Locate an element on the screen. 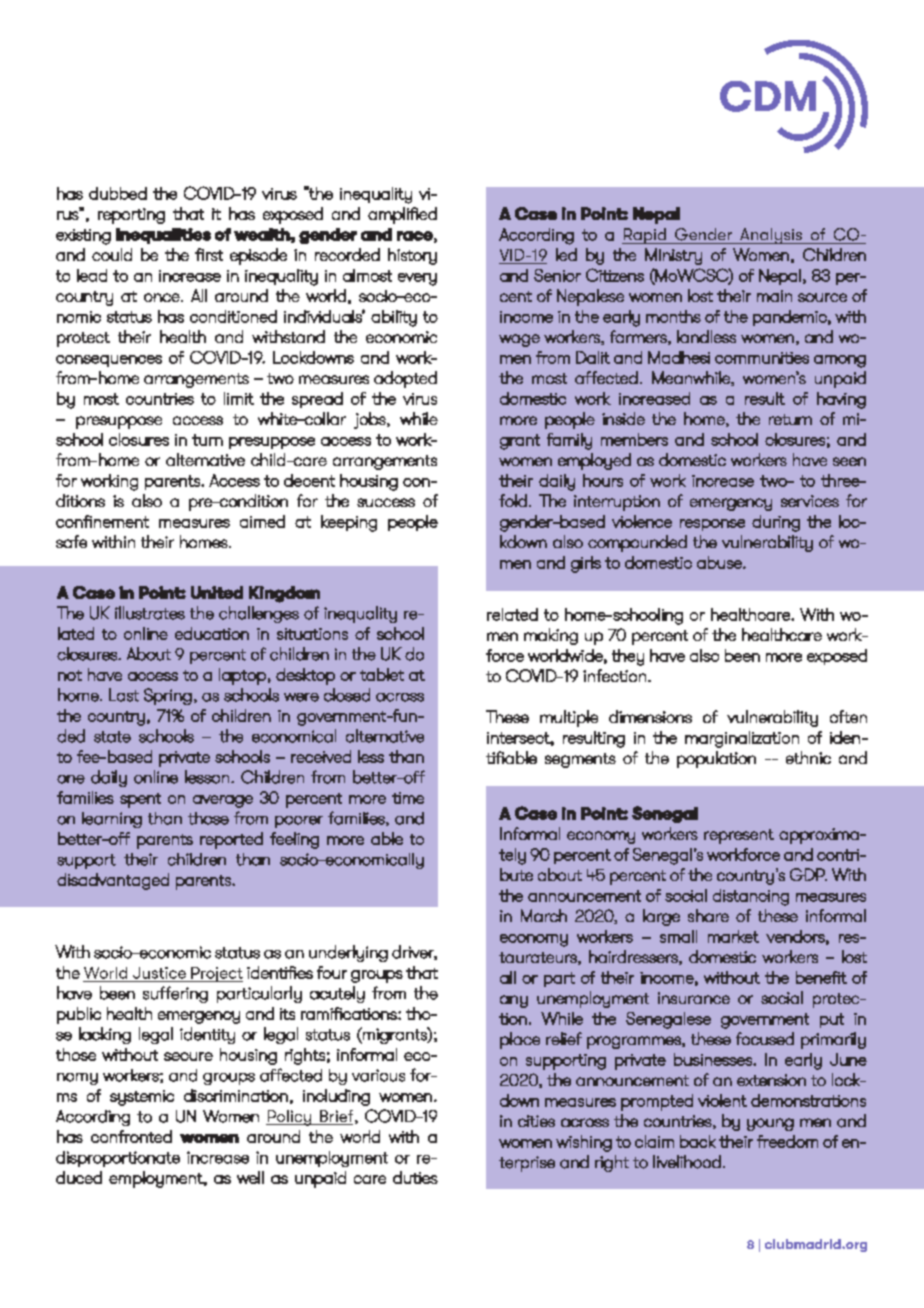 The height and width of the screenshot is (1308, 924). ethnic is located at coordinates (808, 757).
